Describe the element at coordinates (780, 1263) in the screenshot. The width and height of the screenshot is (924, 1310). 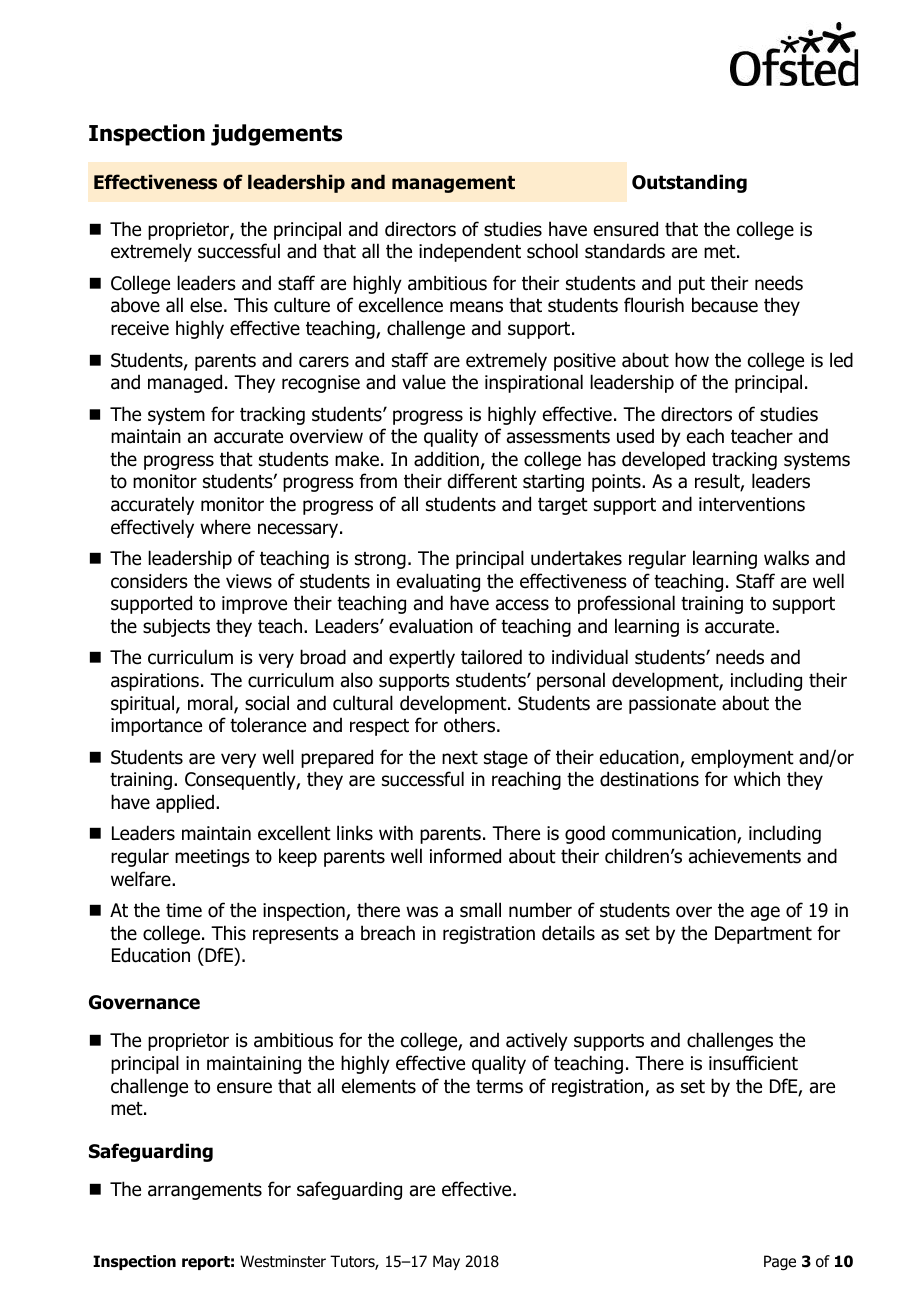
I see `Page` at that location.
